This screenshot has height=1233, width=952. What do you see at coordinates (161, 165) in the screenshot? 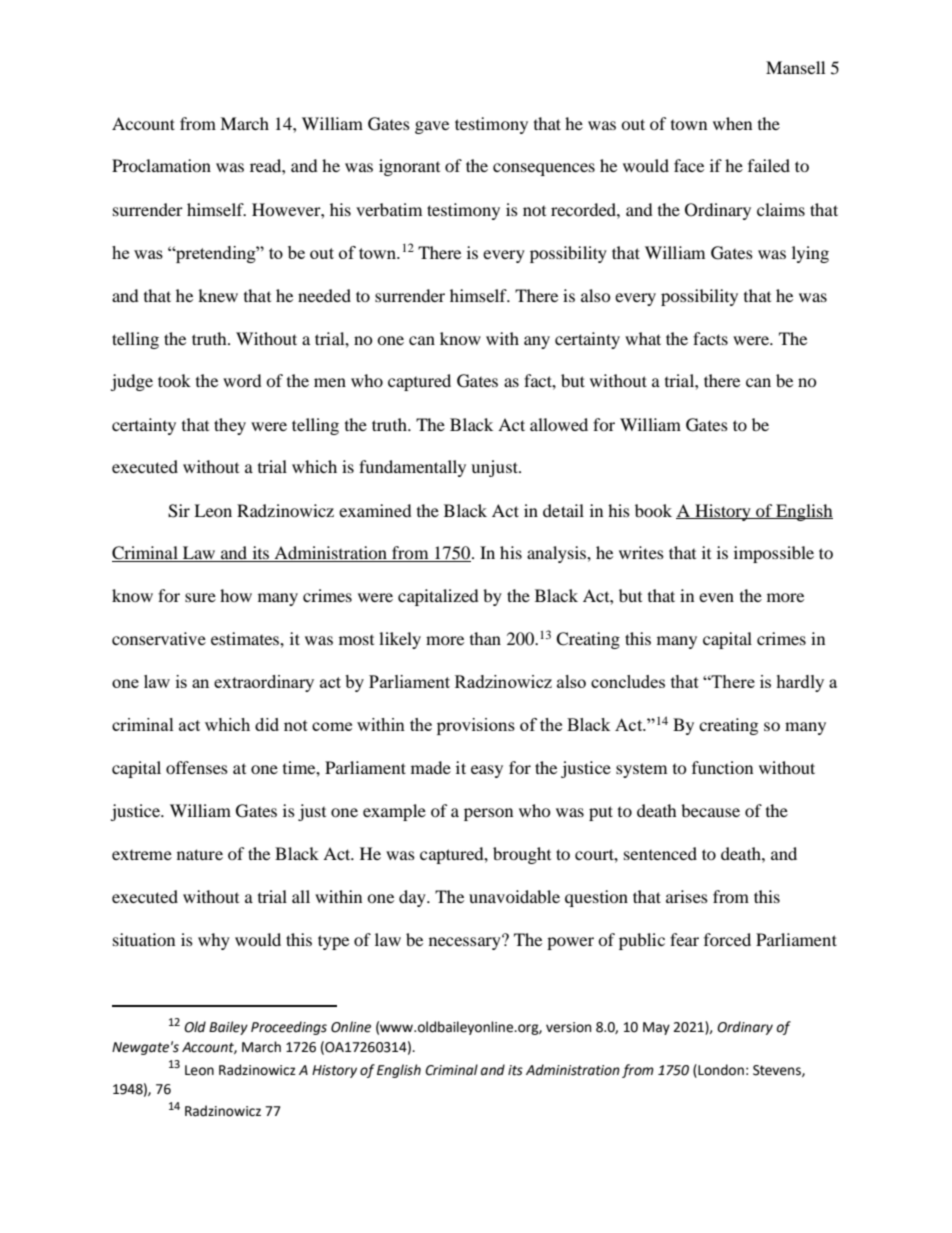
I see `Proclamation` at bounding box center [161, 165].
